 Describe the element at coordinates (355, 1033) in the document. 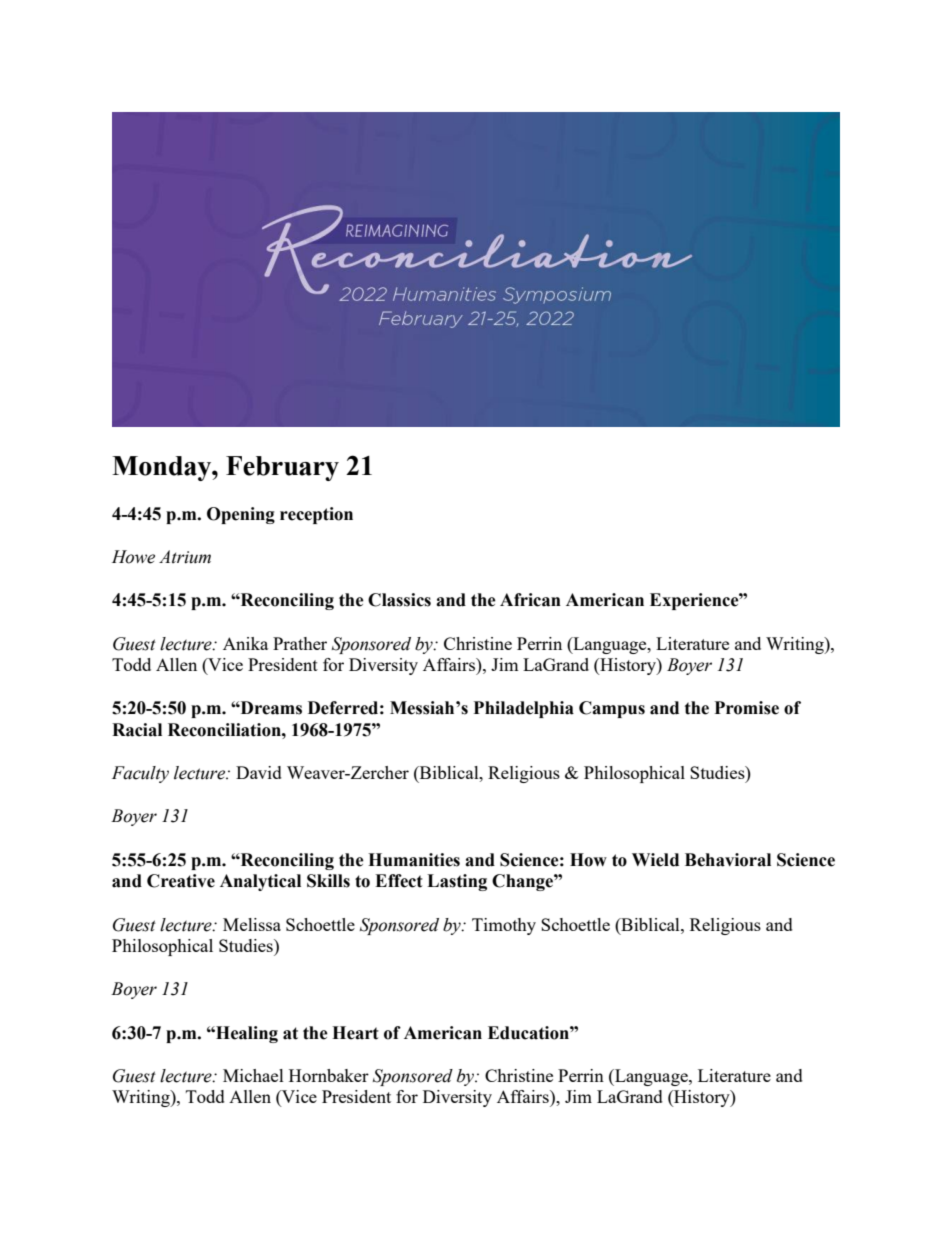

I see `Heart` at that location.
